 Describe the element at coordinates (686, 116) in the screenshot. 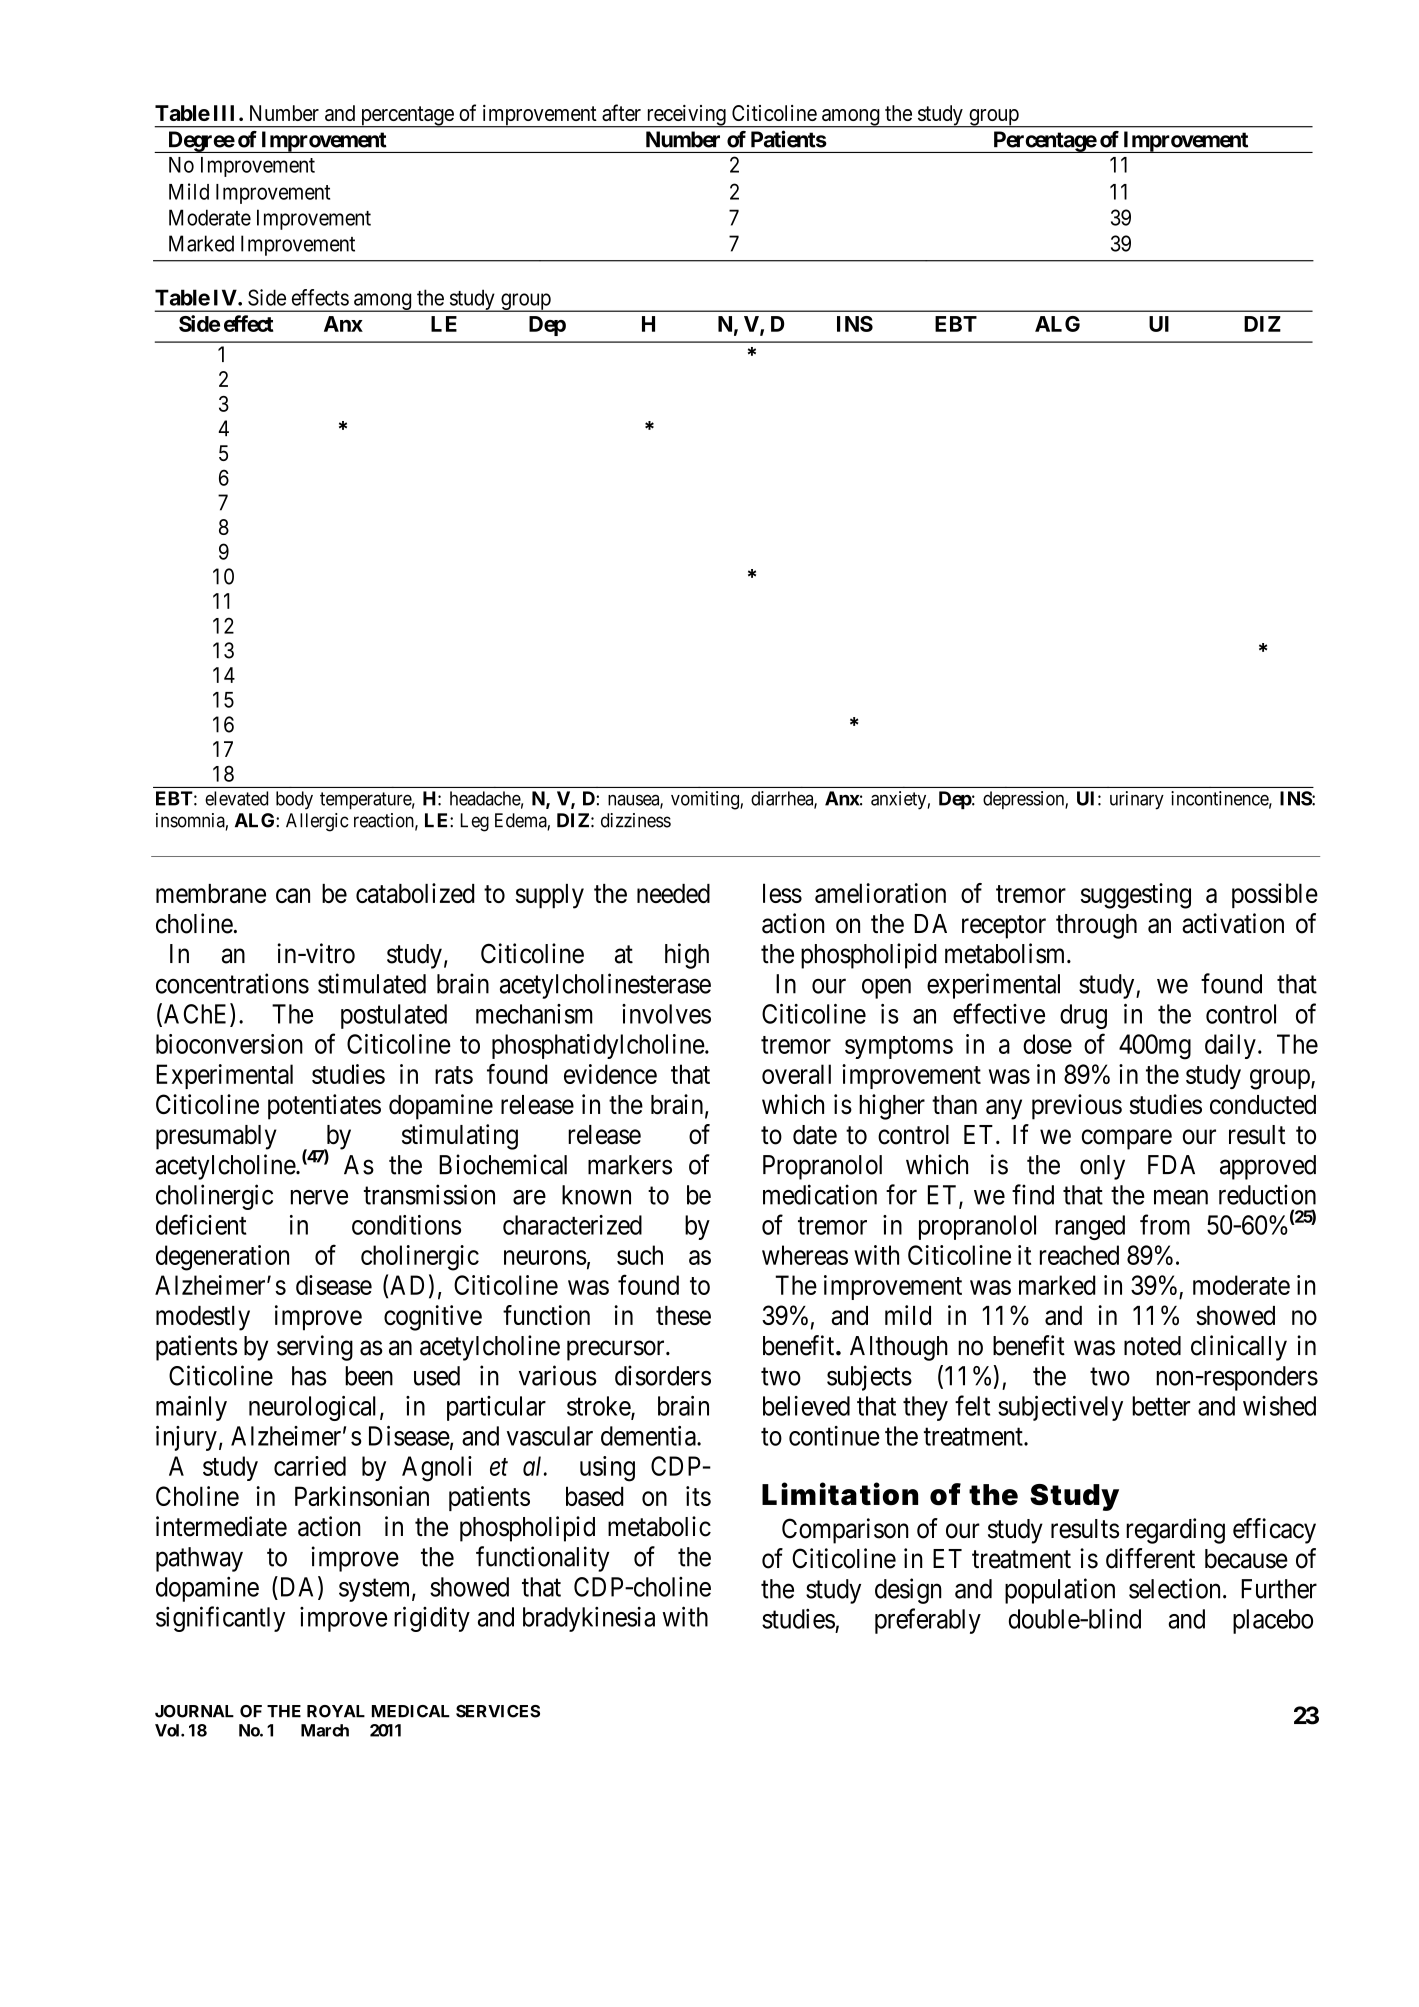

I see `receiving` at that location.
